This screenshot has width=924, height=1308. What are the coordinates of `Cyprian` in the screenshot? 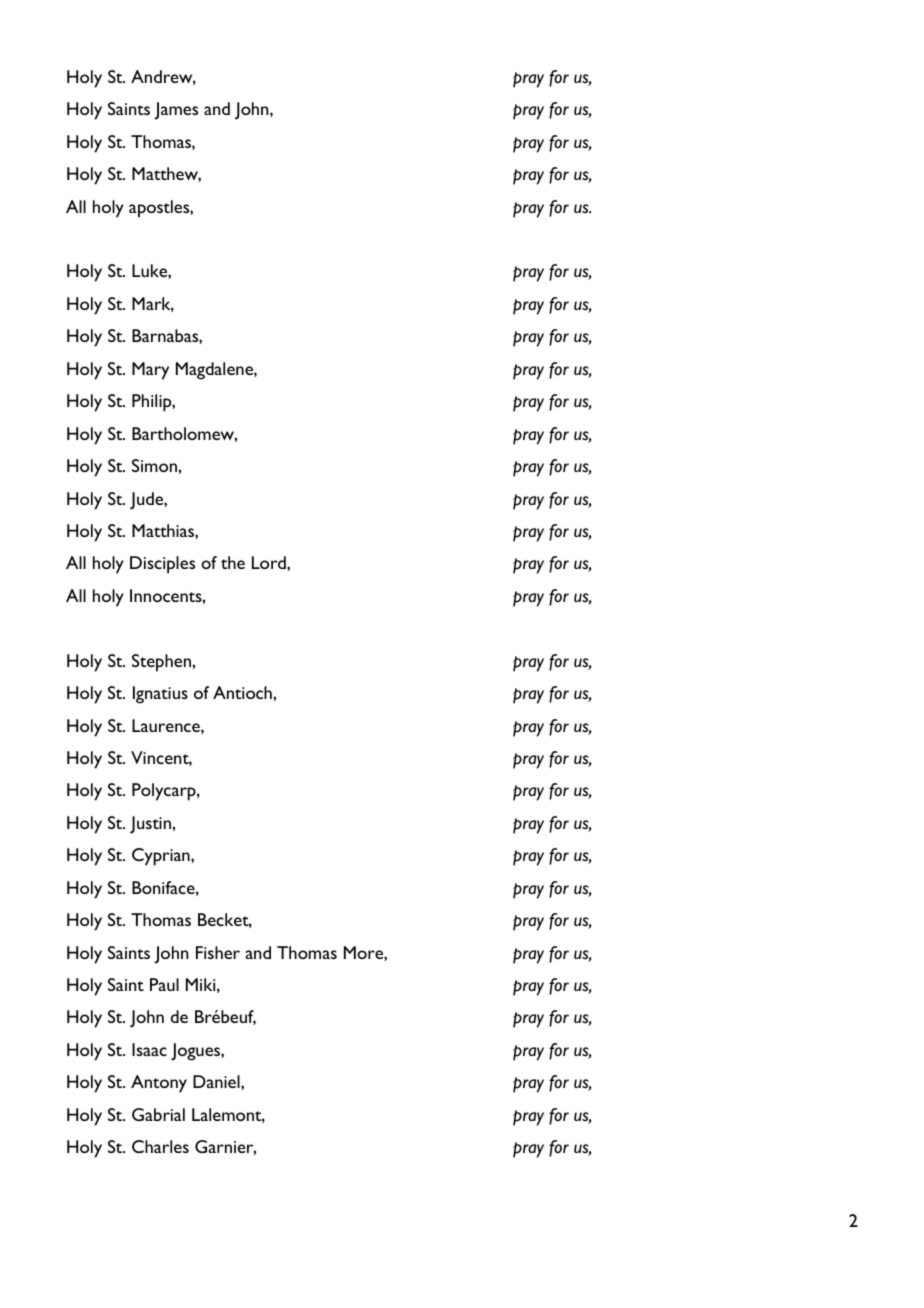 It's located at (162, 857).
